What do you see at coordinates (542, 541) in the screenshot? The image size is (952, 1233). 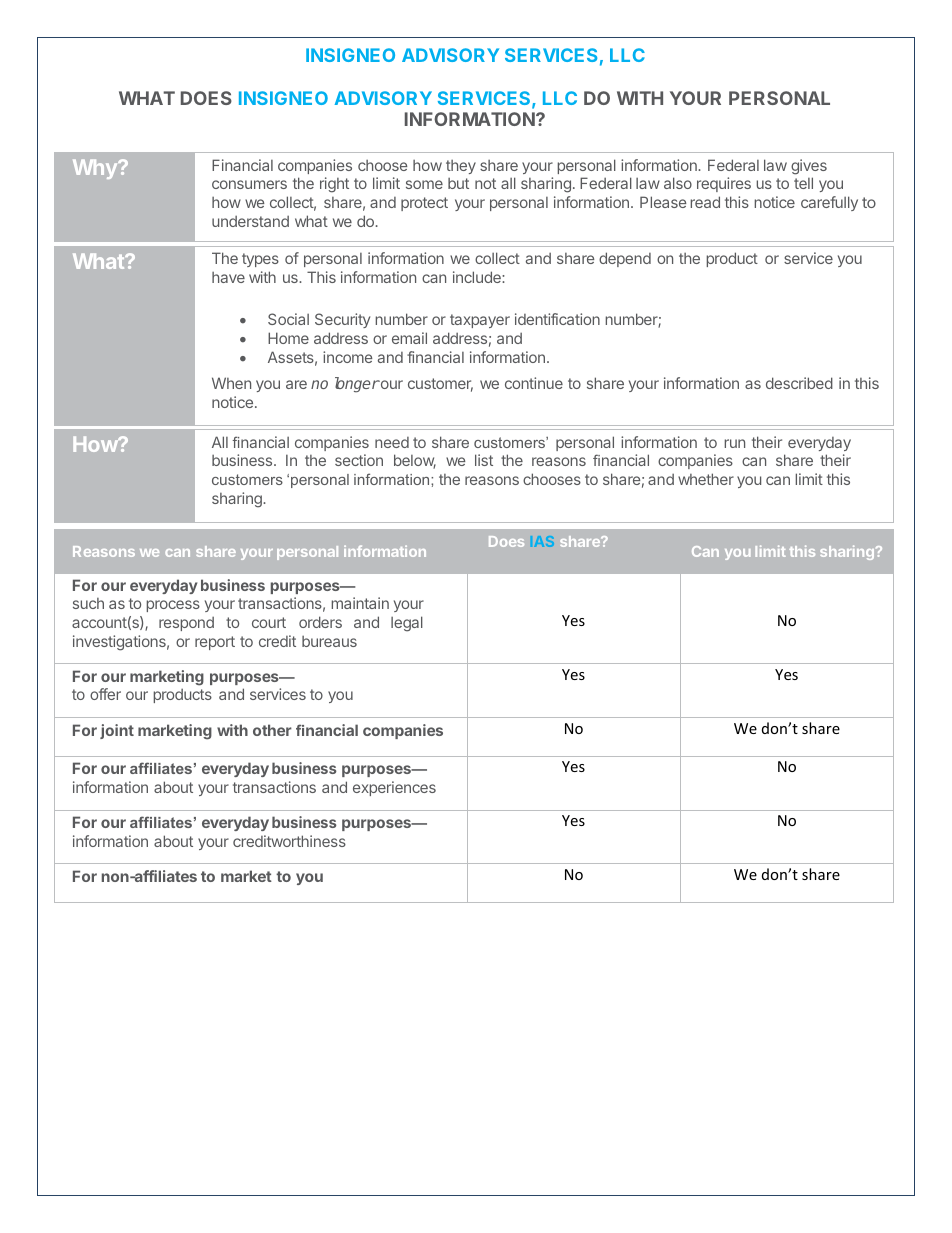 I see `IAS` at bounding box center [542, 541].
